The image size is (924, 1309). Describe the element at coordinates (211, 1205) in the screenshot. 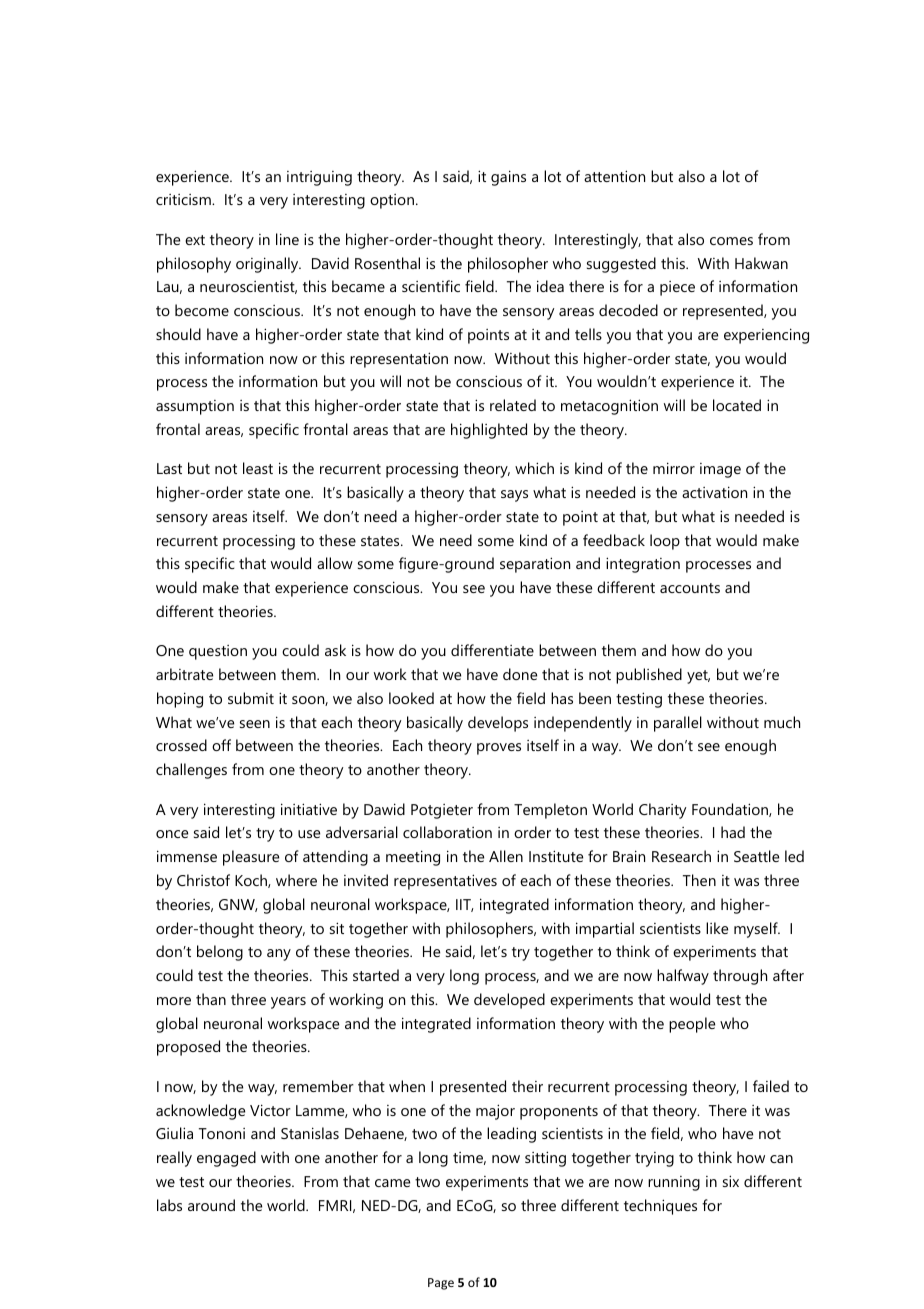

I see `around` at that location.
